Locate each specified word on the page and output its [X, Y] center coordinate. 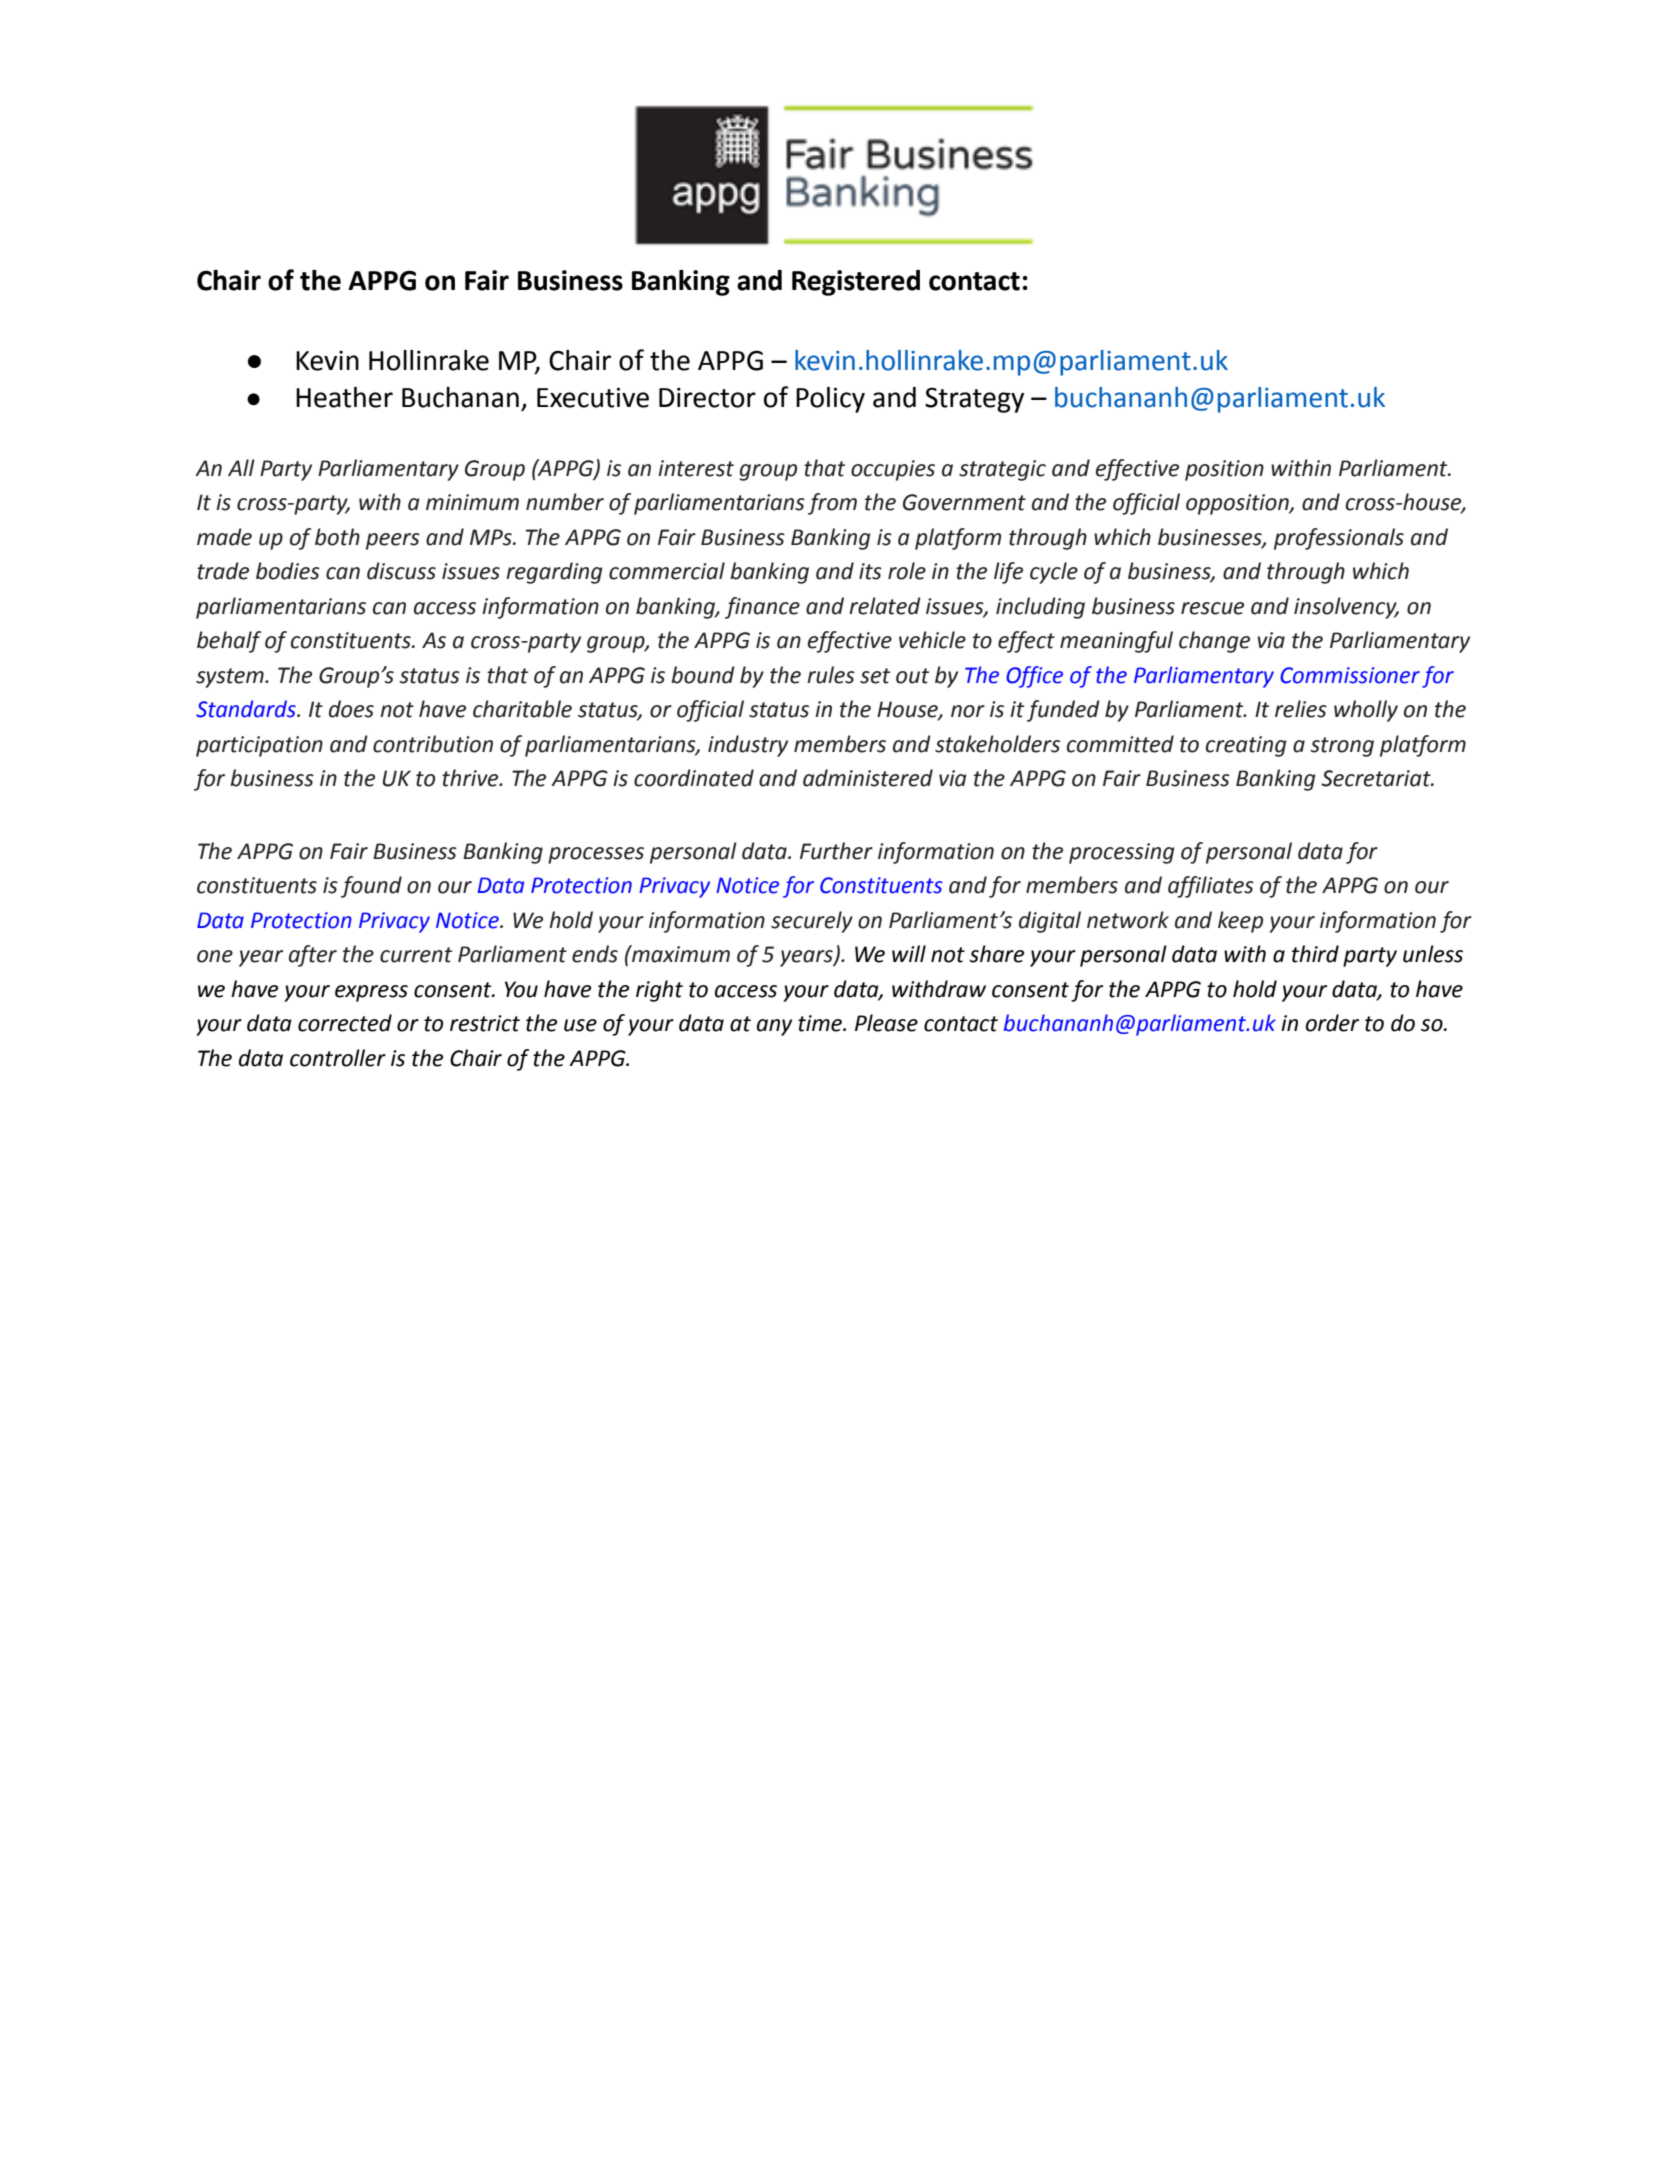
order [1332, 1023]
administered [868, 778]
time [821, 1023]
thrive [471, 778]
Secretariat [1377, 778]
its [870, 571]
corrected [345, 1023]
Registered [856, 283]
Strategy [974, 400]
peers [393, 541]
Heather [344, 397]
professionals [1339, 539]
